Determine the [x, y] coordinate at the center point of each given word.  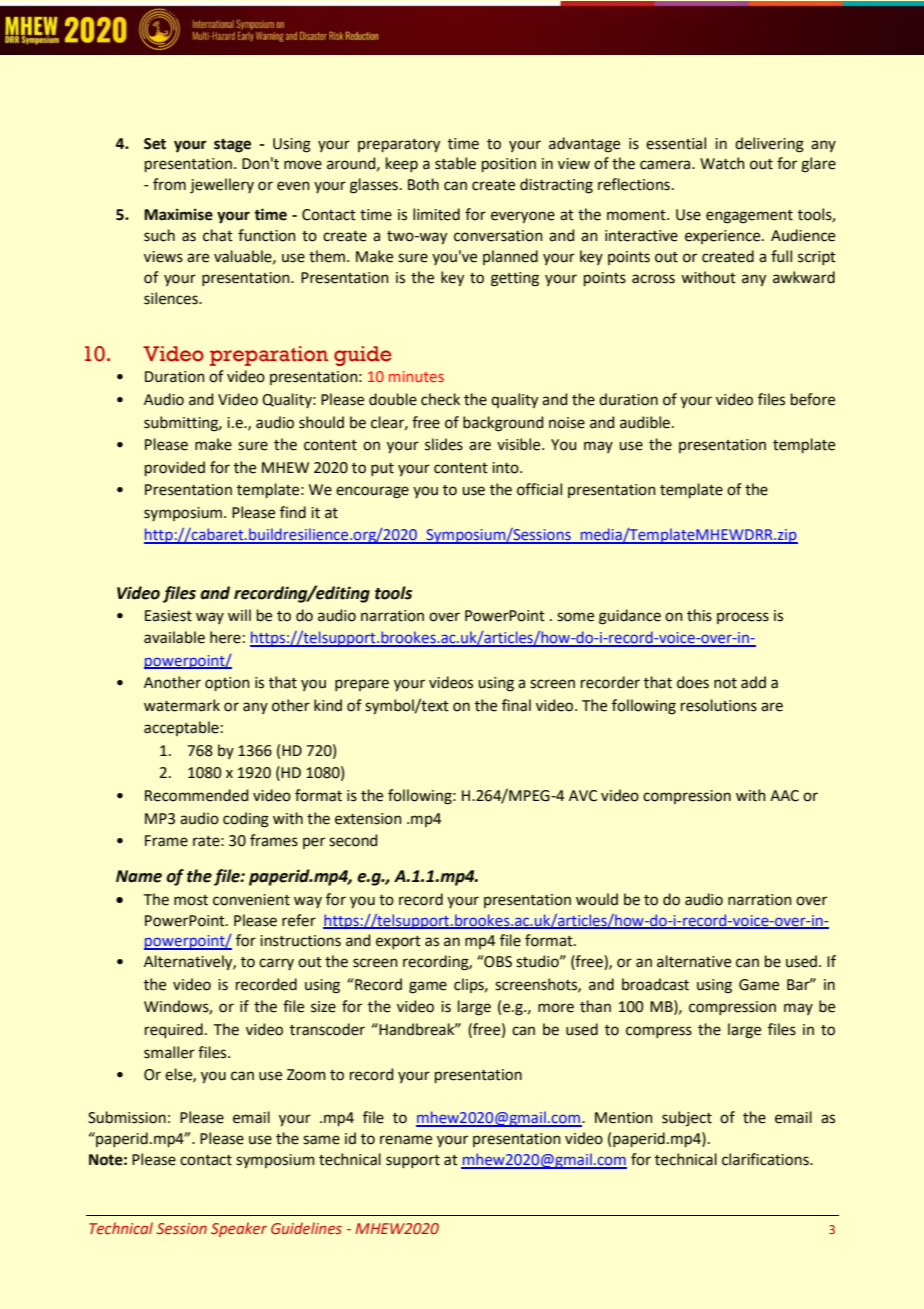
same [321, 1140]
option [227, 684]
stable [455, 163]
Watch [722, 163]
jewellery [222, 186]
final [516, 705]
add [753, 682]
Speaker [239, 1229]
